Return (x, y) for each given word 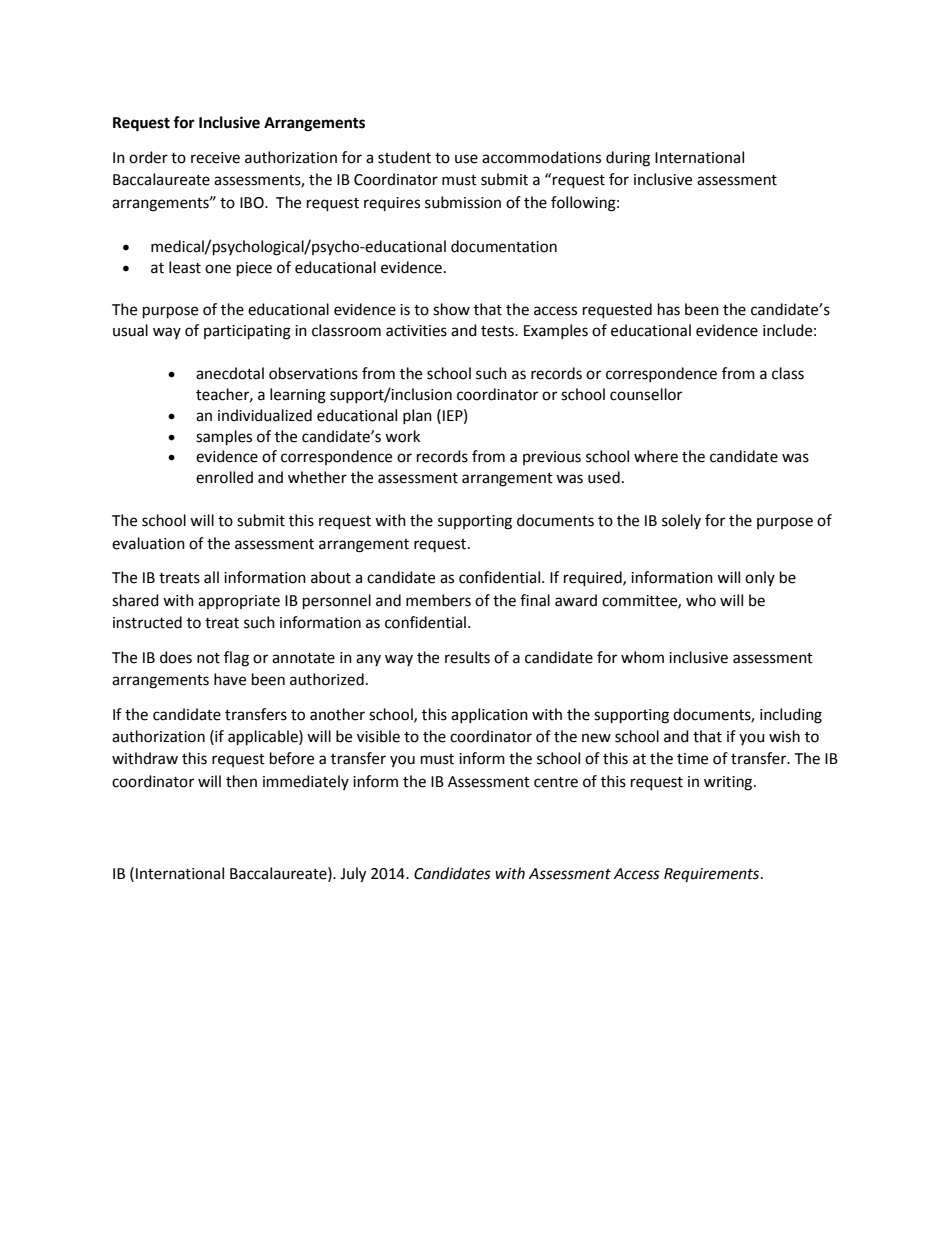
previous (552, 458)
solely (681, 521)
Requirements (713, 875)
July (353, 875)
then (241, 781)
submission (463, 202)
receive (215, 158)
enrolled (224, 477)
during (628, 159)
